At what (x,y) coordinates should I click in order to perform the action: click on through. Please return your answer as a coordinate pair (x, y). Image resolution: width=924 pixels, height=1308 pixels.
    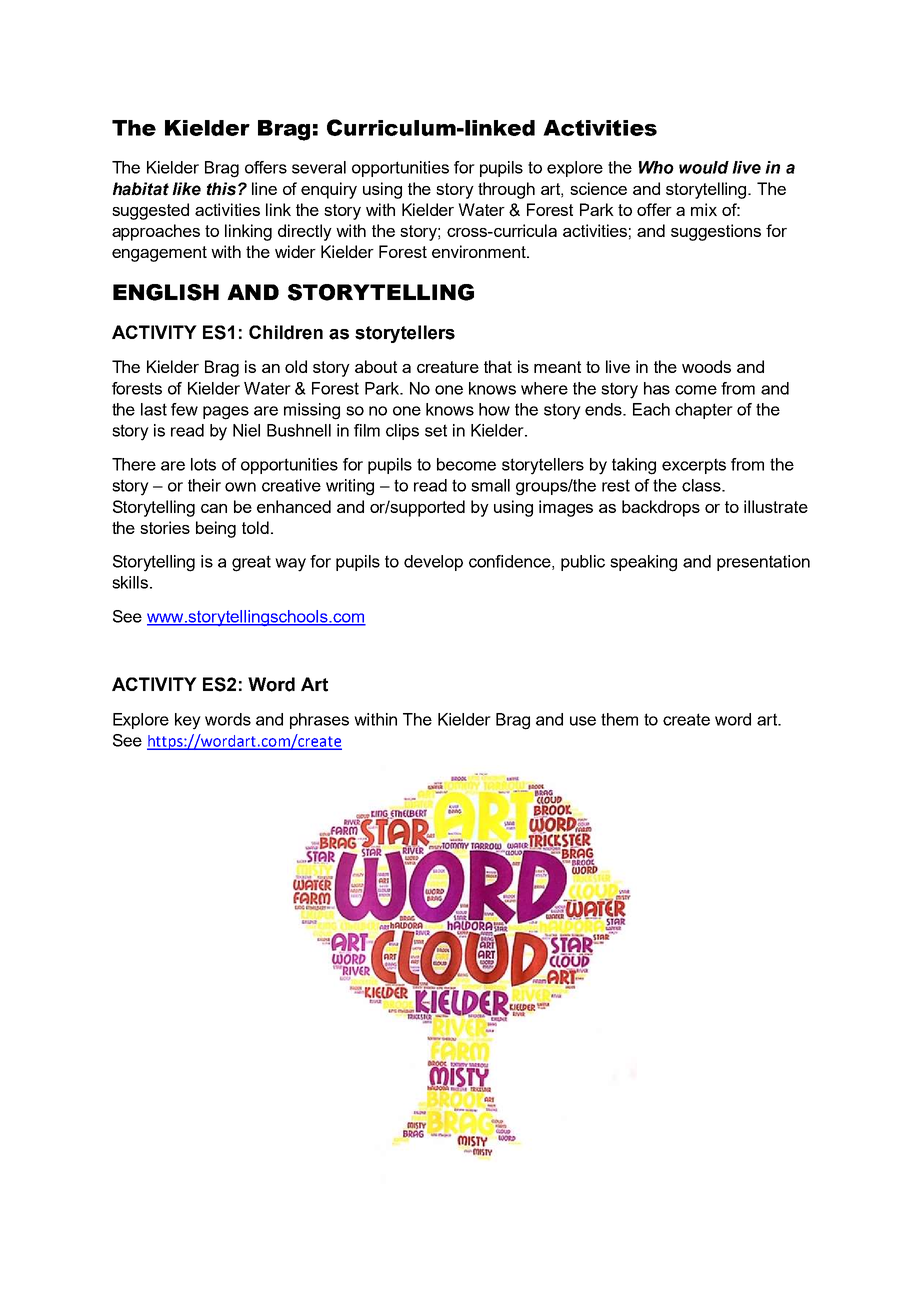
    Looking at the image, I should click on (506, 190).
